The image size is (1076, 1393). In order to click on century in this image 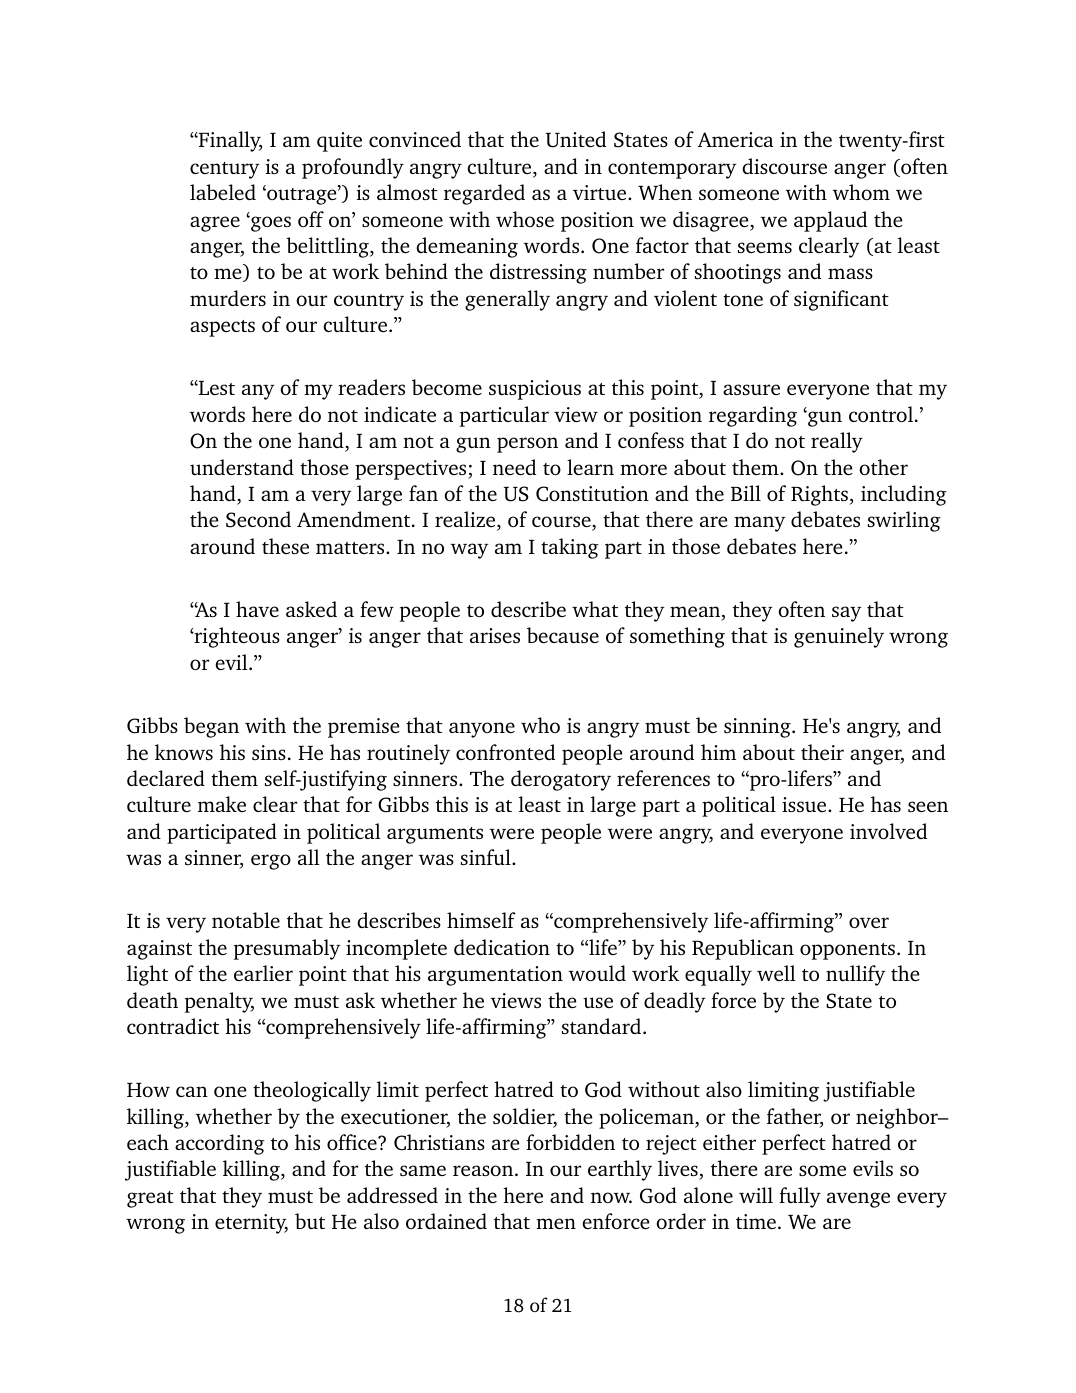, I will do `click(225, 170)`.
